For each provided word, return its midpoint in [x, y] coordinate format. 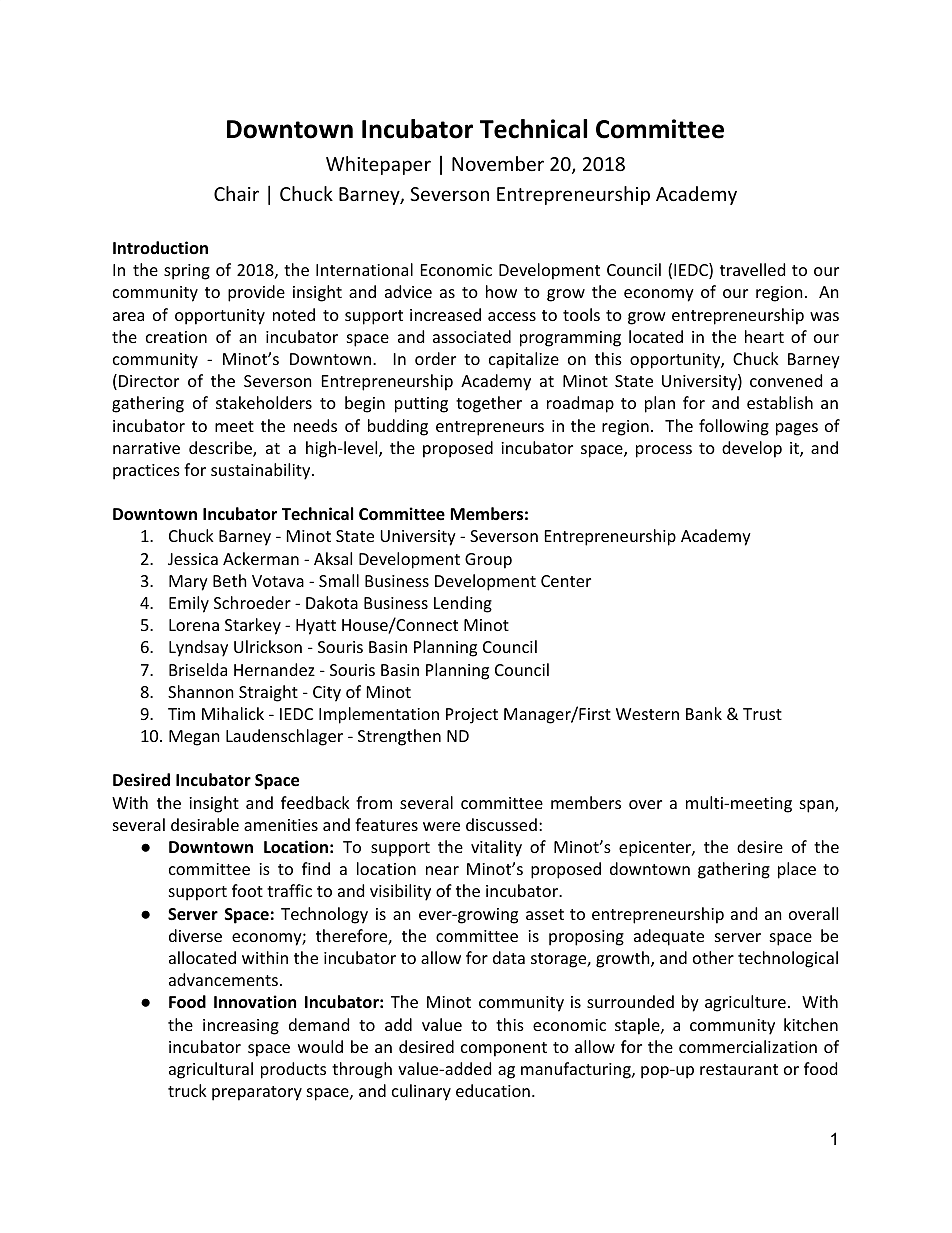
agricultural [211, 1070]
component [504, 1049]
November [498, 163]
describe [221, 449]
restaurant [739, 1069]
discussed [501, 824]
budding [398, 427]
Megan [194, 738]
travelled [752, 269]
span [818, 806]
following [734, 427]
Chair [236, 193]
